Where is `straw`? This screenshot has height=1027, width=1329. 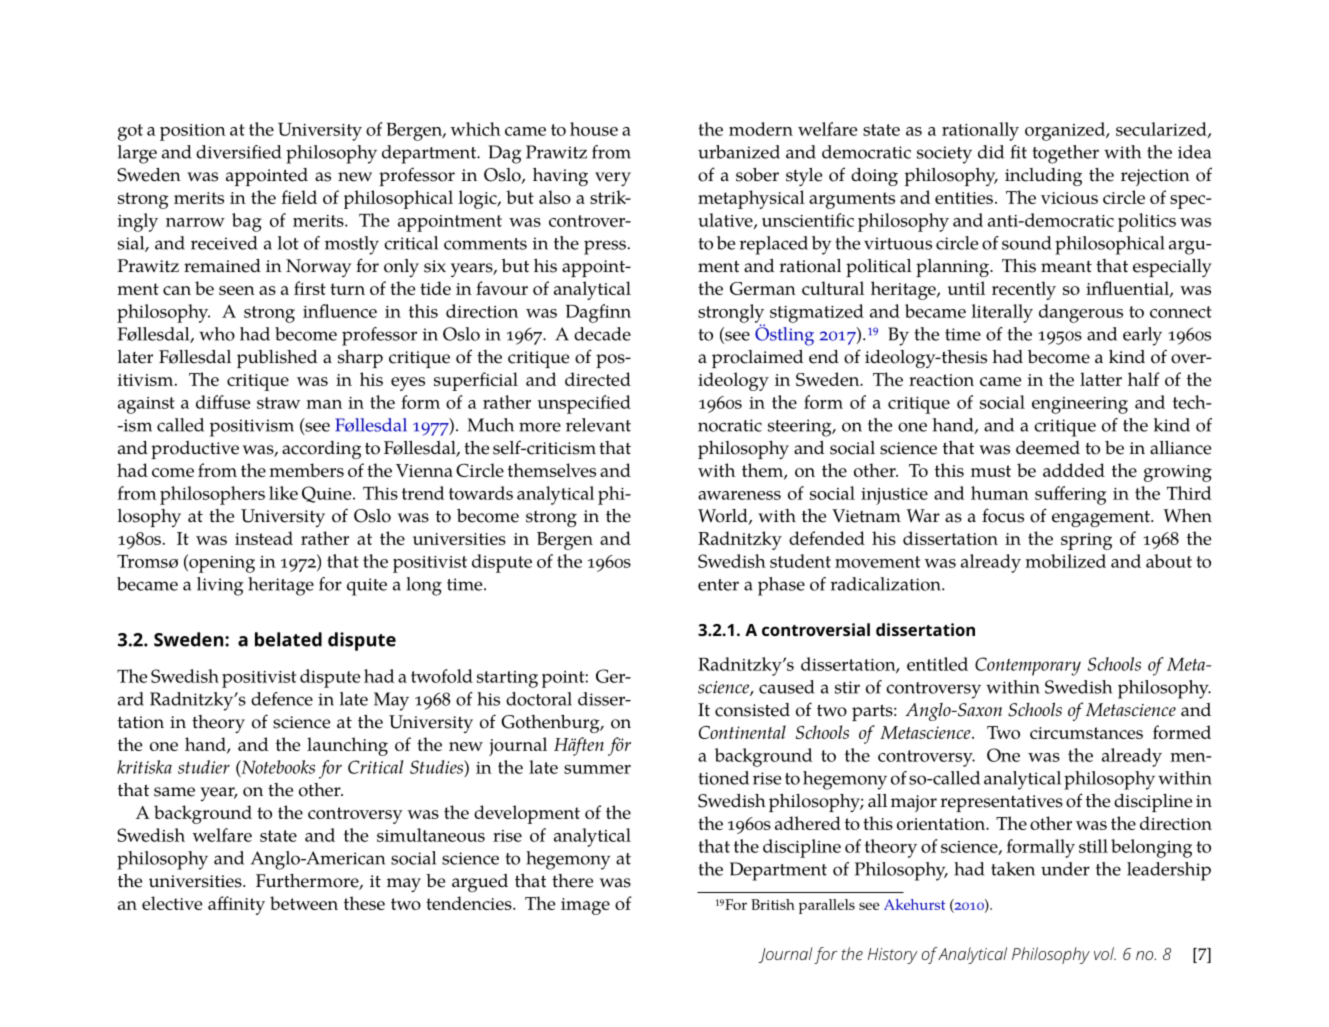
straw is located at coordinates (278, 403).
